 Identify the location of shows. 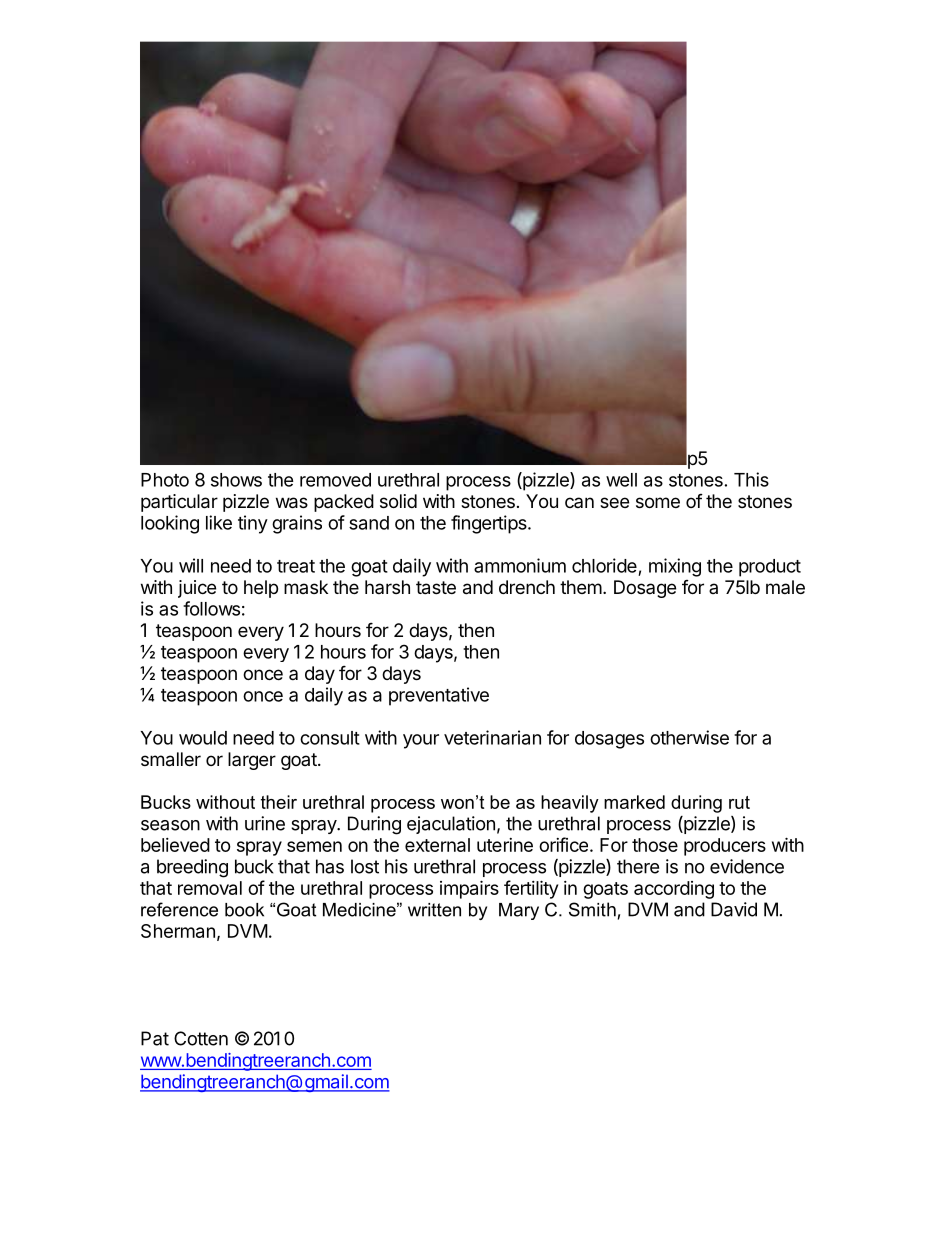
(236, 480).
